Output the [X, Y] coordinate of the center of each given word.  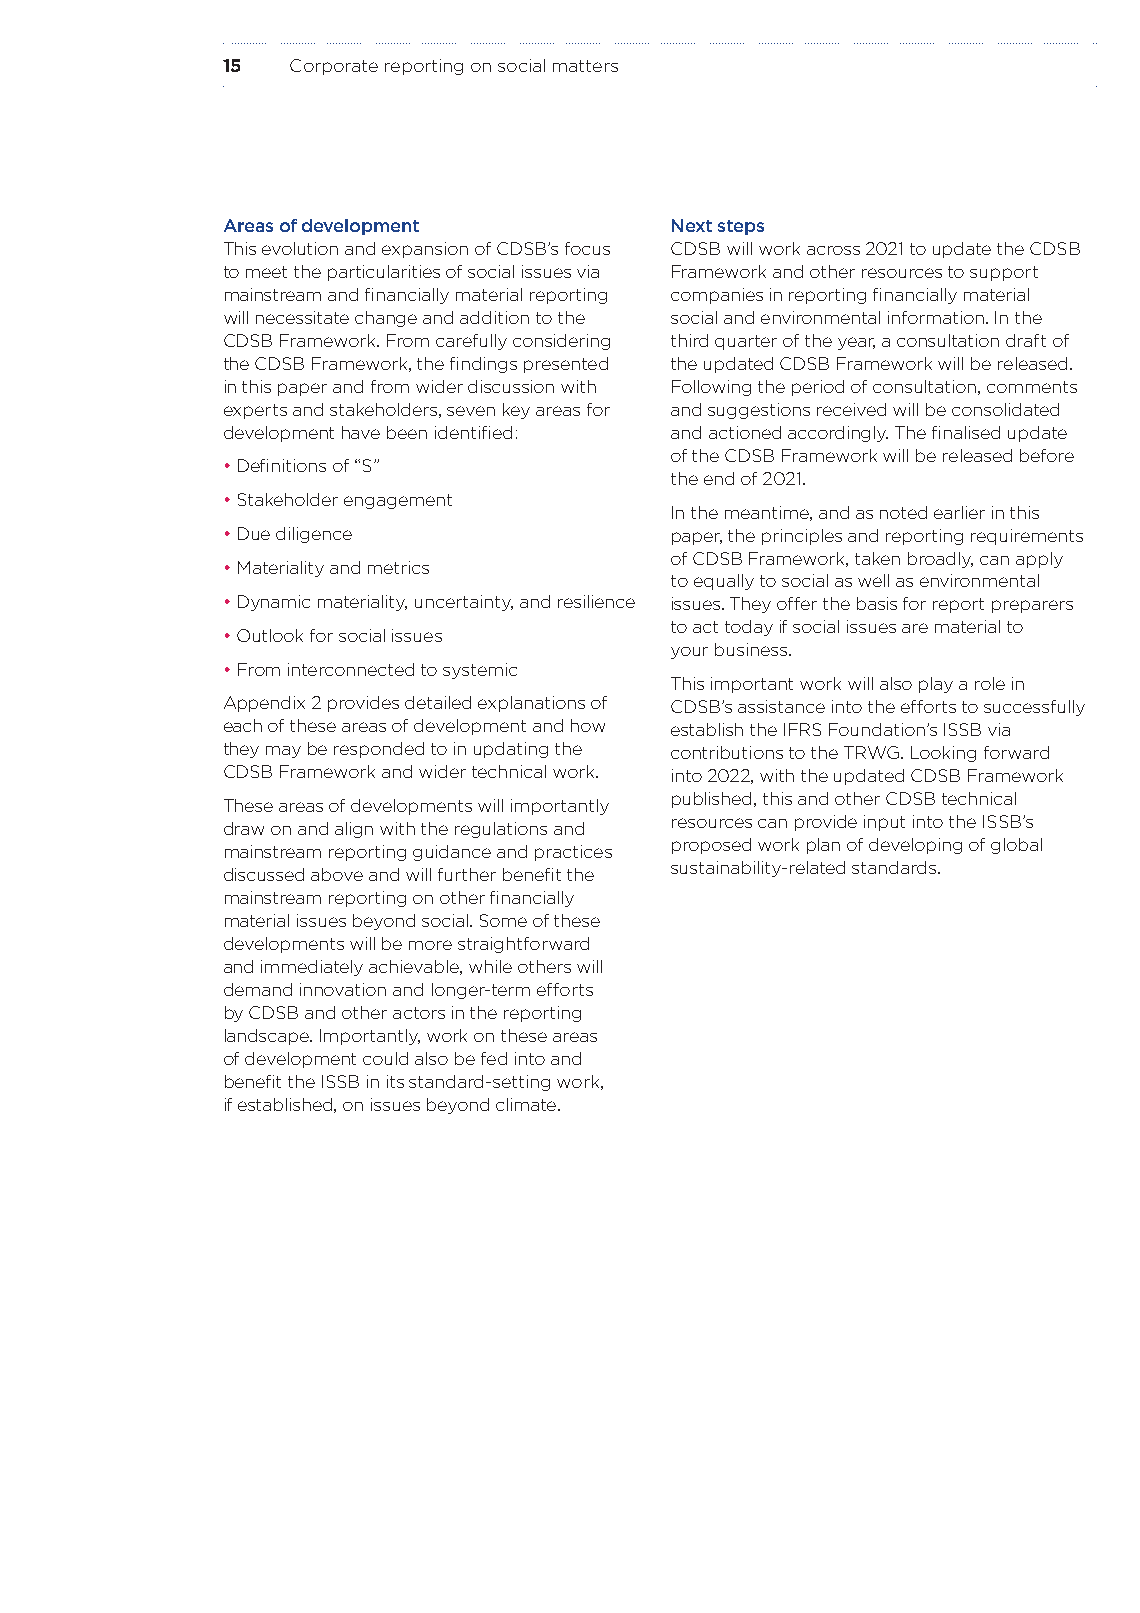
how [588, 725]
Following [711, 388]
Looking [943, 754]
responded [379, 750]
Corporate [334, 67]
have [361, 432]
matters [585, 66]
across [833, 250]
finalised [966, 432]
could [385, 1058]
